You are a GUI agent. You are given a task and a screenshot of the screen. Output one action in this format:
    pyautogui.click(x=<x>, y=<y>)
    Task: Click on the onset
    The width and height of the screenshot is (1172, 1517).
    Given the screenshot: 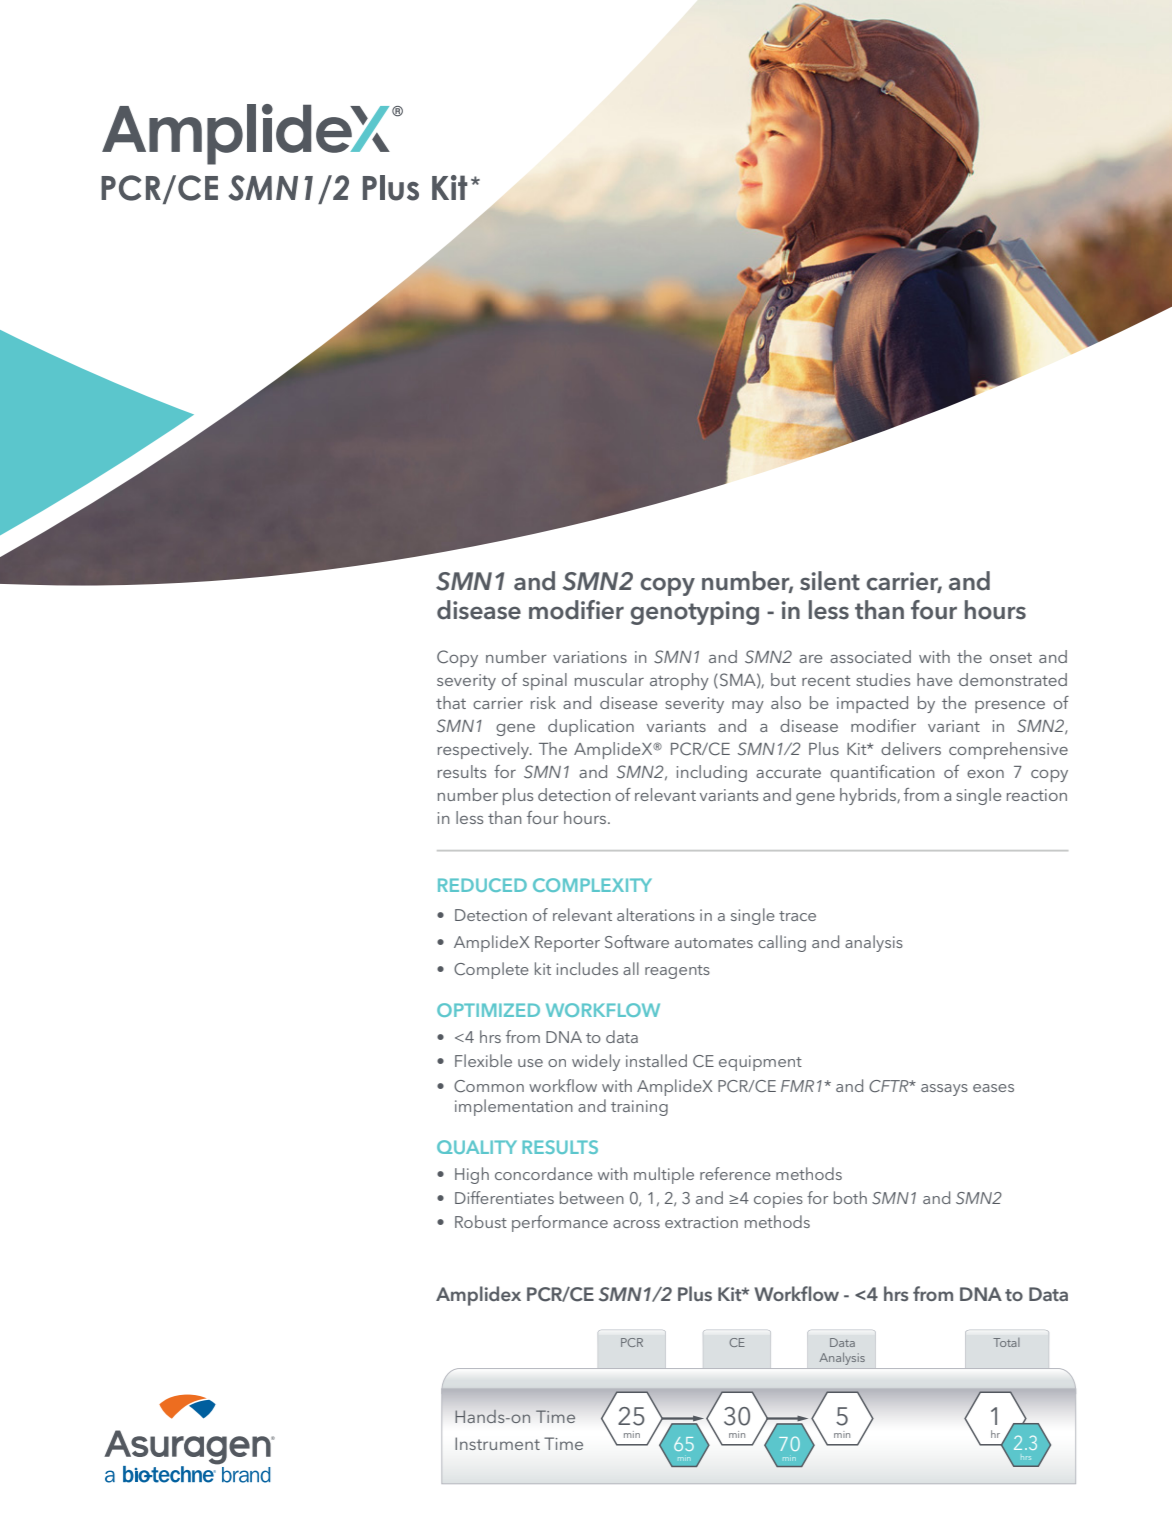 What is the action you would take?
    pyautogui.click(x=1011, y=658)
